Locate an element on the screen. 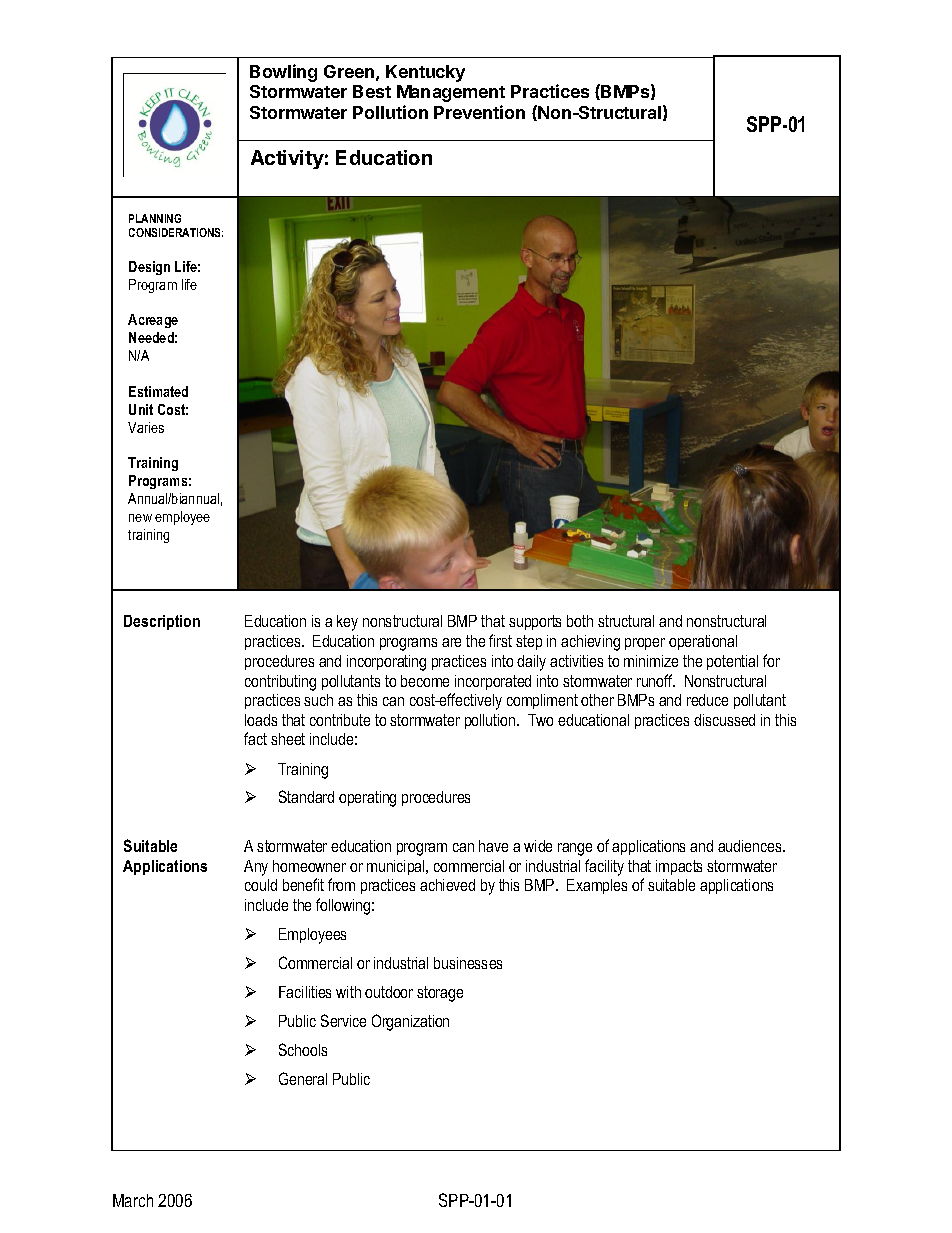  impacts is located at coordinates (679, 867).
